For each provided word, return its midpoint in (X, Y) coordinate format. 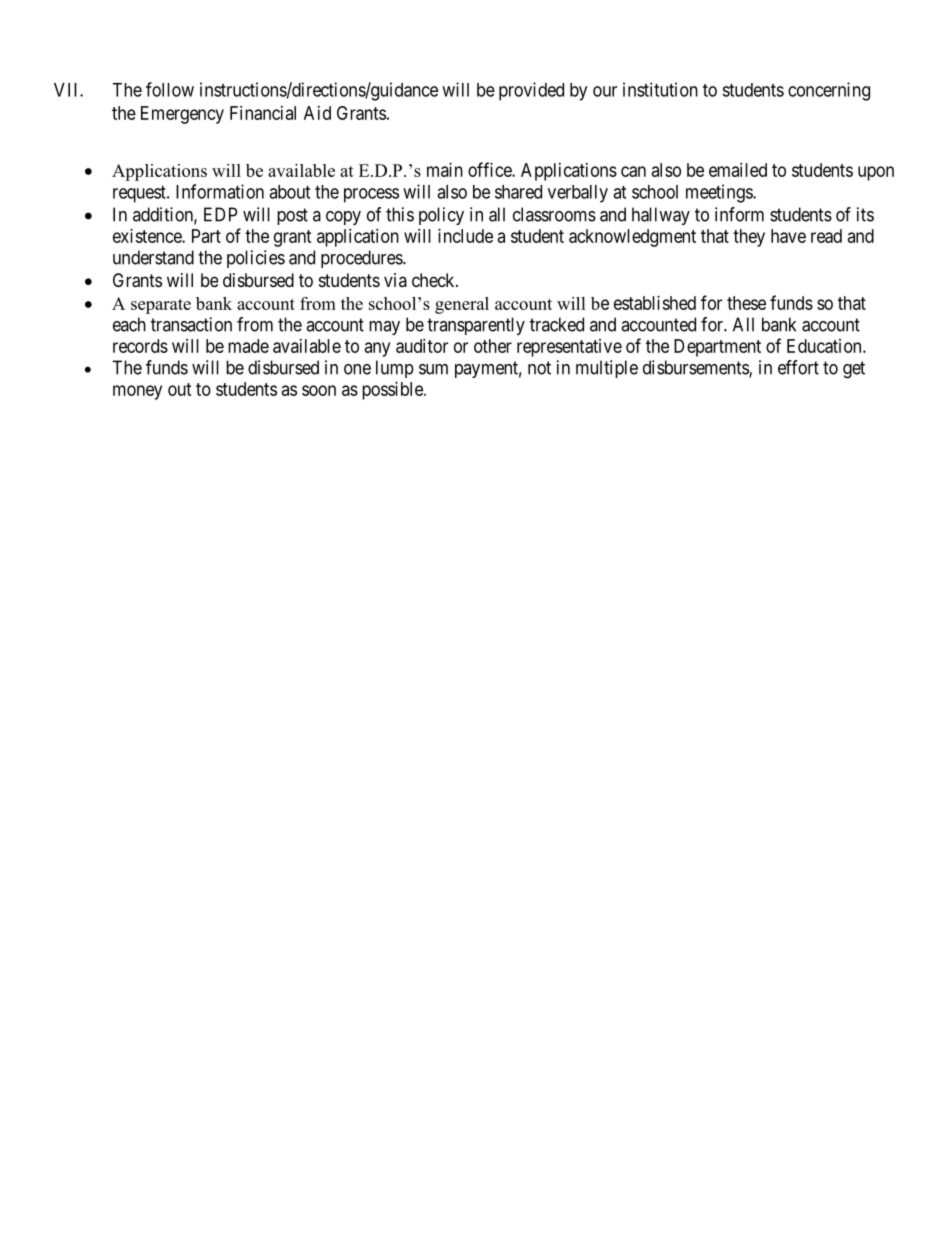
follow (170, 89)
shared (518, 192)
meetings (720, 193)
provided (531, 91)
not (539, 368)
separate (161, 306)
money (137, 392)
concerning (829, 91)
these (746, 303)
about (289, 192)
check (434, 280)
